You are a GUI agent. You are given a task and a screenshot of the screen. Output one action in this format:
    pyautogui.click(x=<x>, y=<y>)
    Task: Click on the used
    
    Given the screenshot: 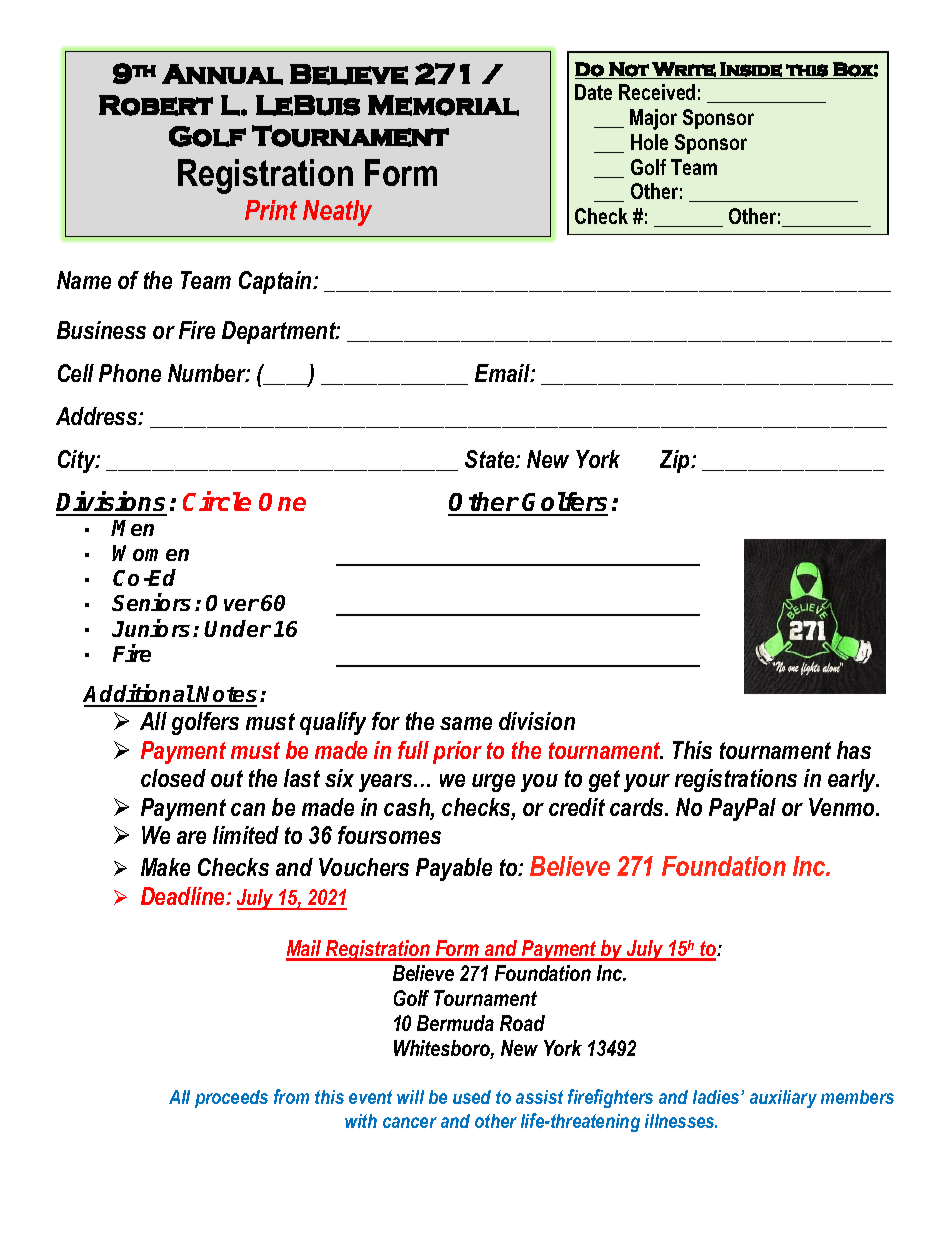 What is the action you would take?
    pyautogui.click(x=472, y=1097)
